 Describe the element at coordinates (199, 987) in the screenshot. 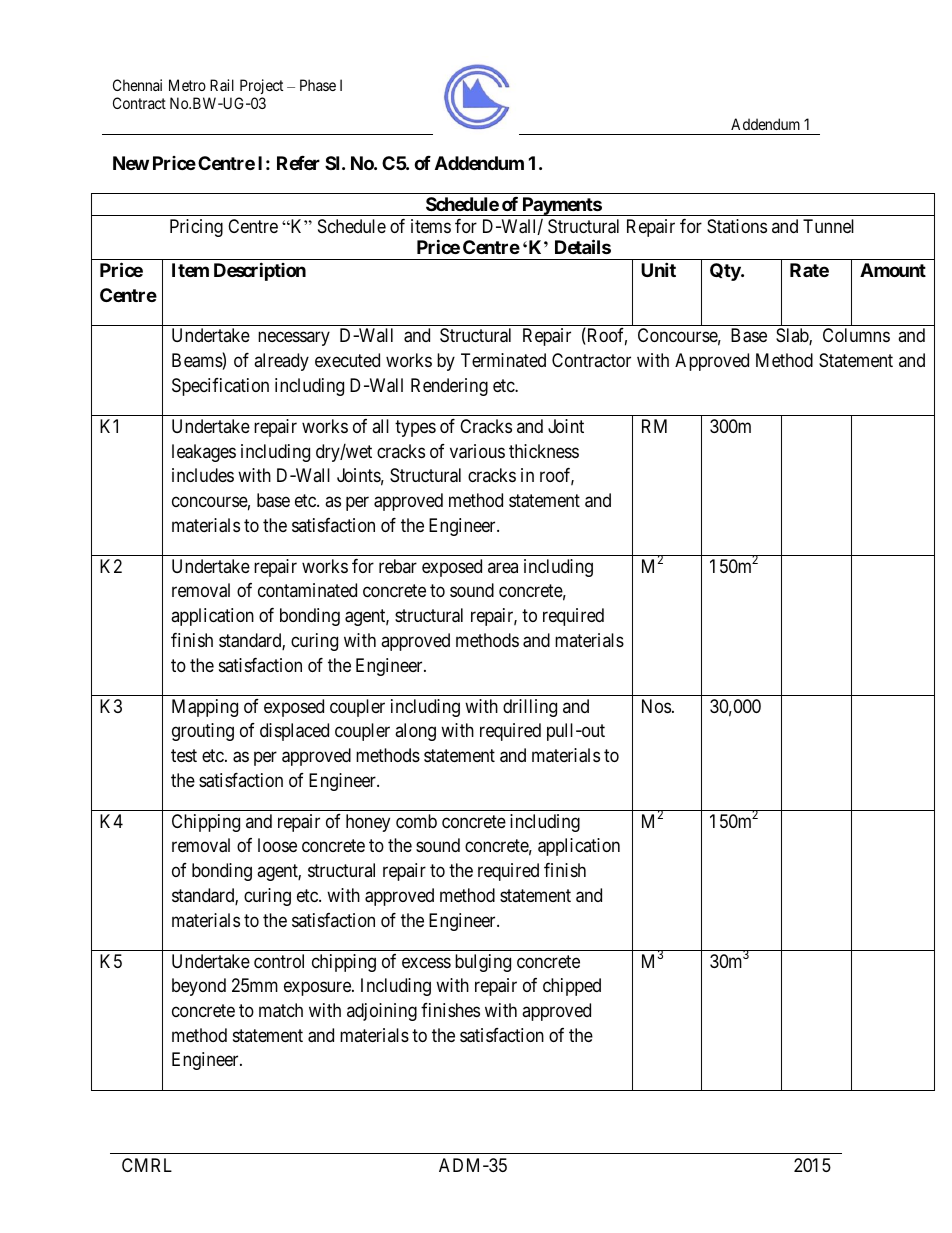

I see `beyond` at that location.
